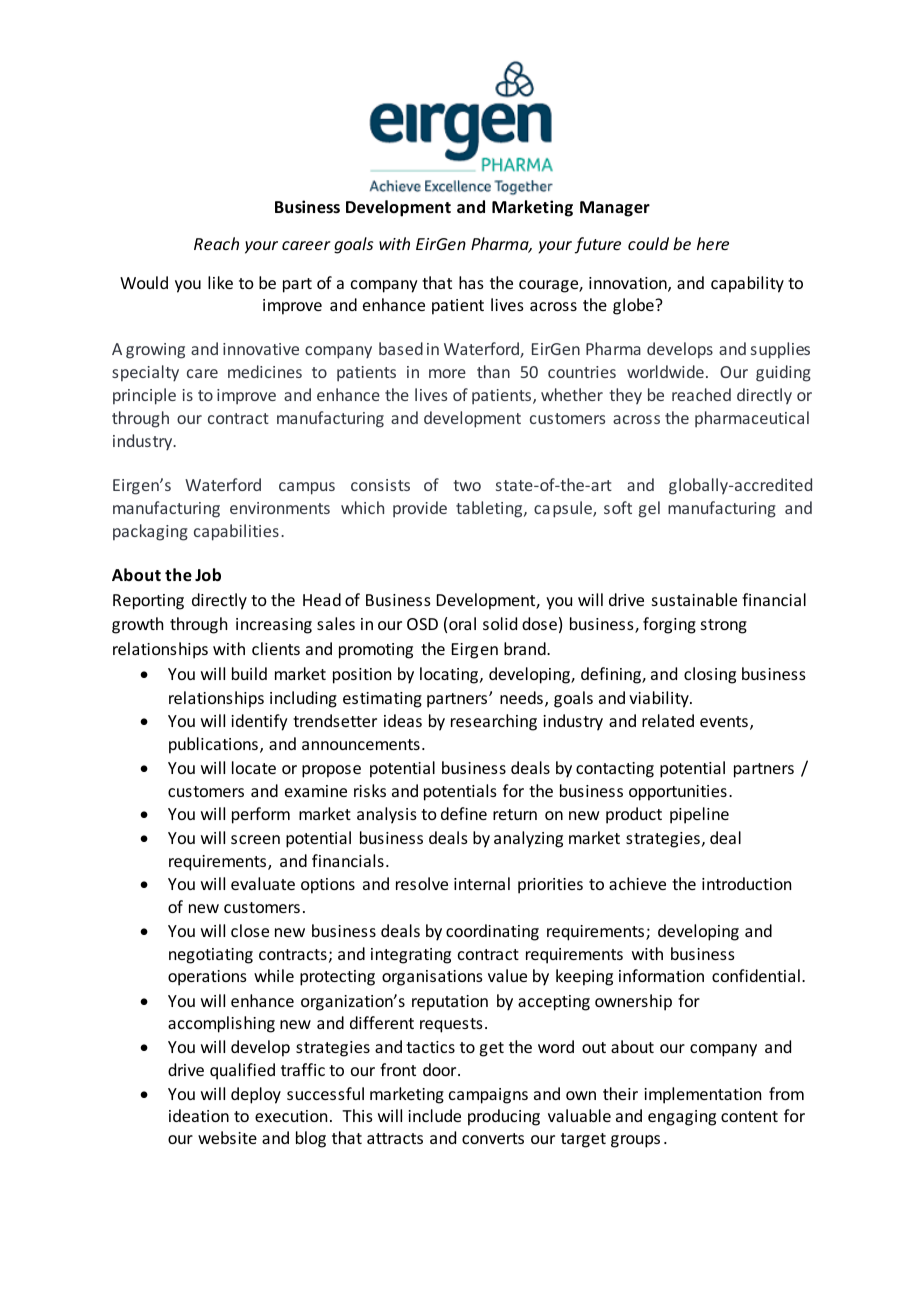 This screenshot has width=924, height=1308. What do you see at coordinates (263, 883) in the screenshot?
I see `evaluate` at bounding box center [263, 883].
